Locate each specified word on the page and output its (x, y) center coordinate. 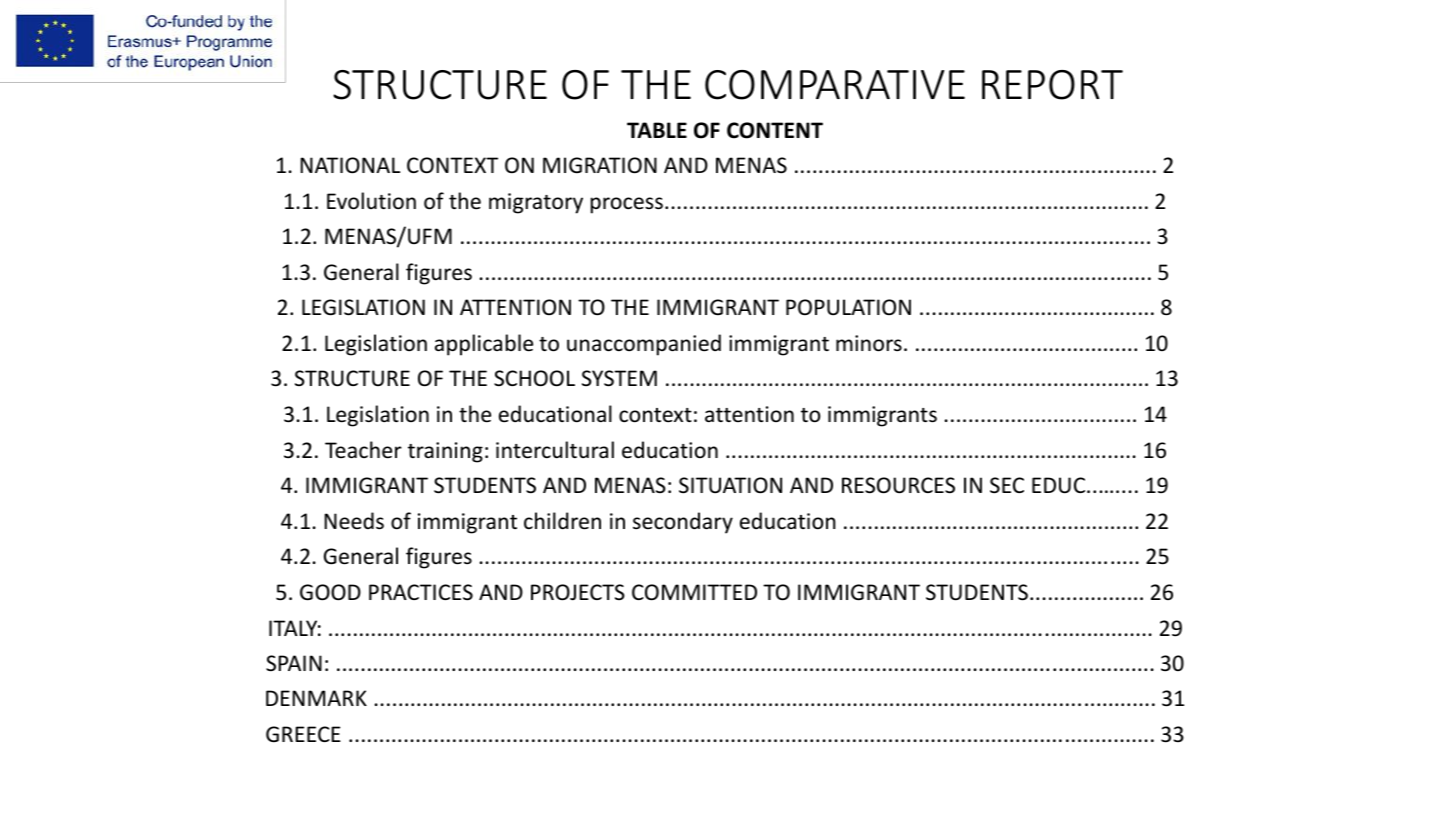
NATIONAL (350, 165)
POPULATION (848, 307)
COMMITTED (694, 592)
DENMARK (316, 698)
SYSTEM (619, 378)
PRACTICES (421, 592)
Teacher (363, 450)
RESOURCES (898, 485)
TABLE (657, 130)
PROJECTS (578, 592)
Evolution (371, 201)
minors (869, 343)
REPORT (1052, 85)
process (627, 205)
